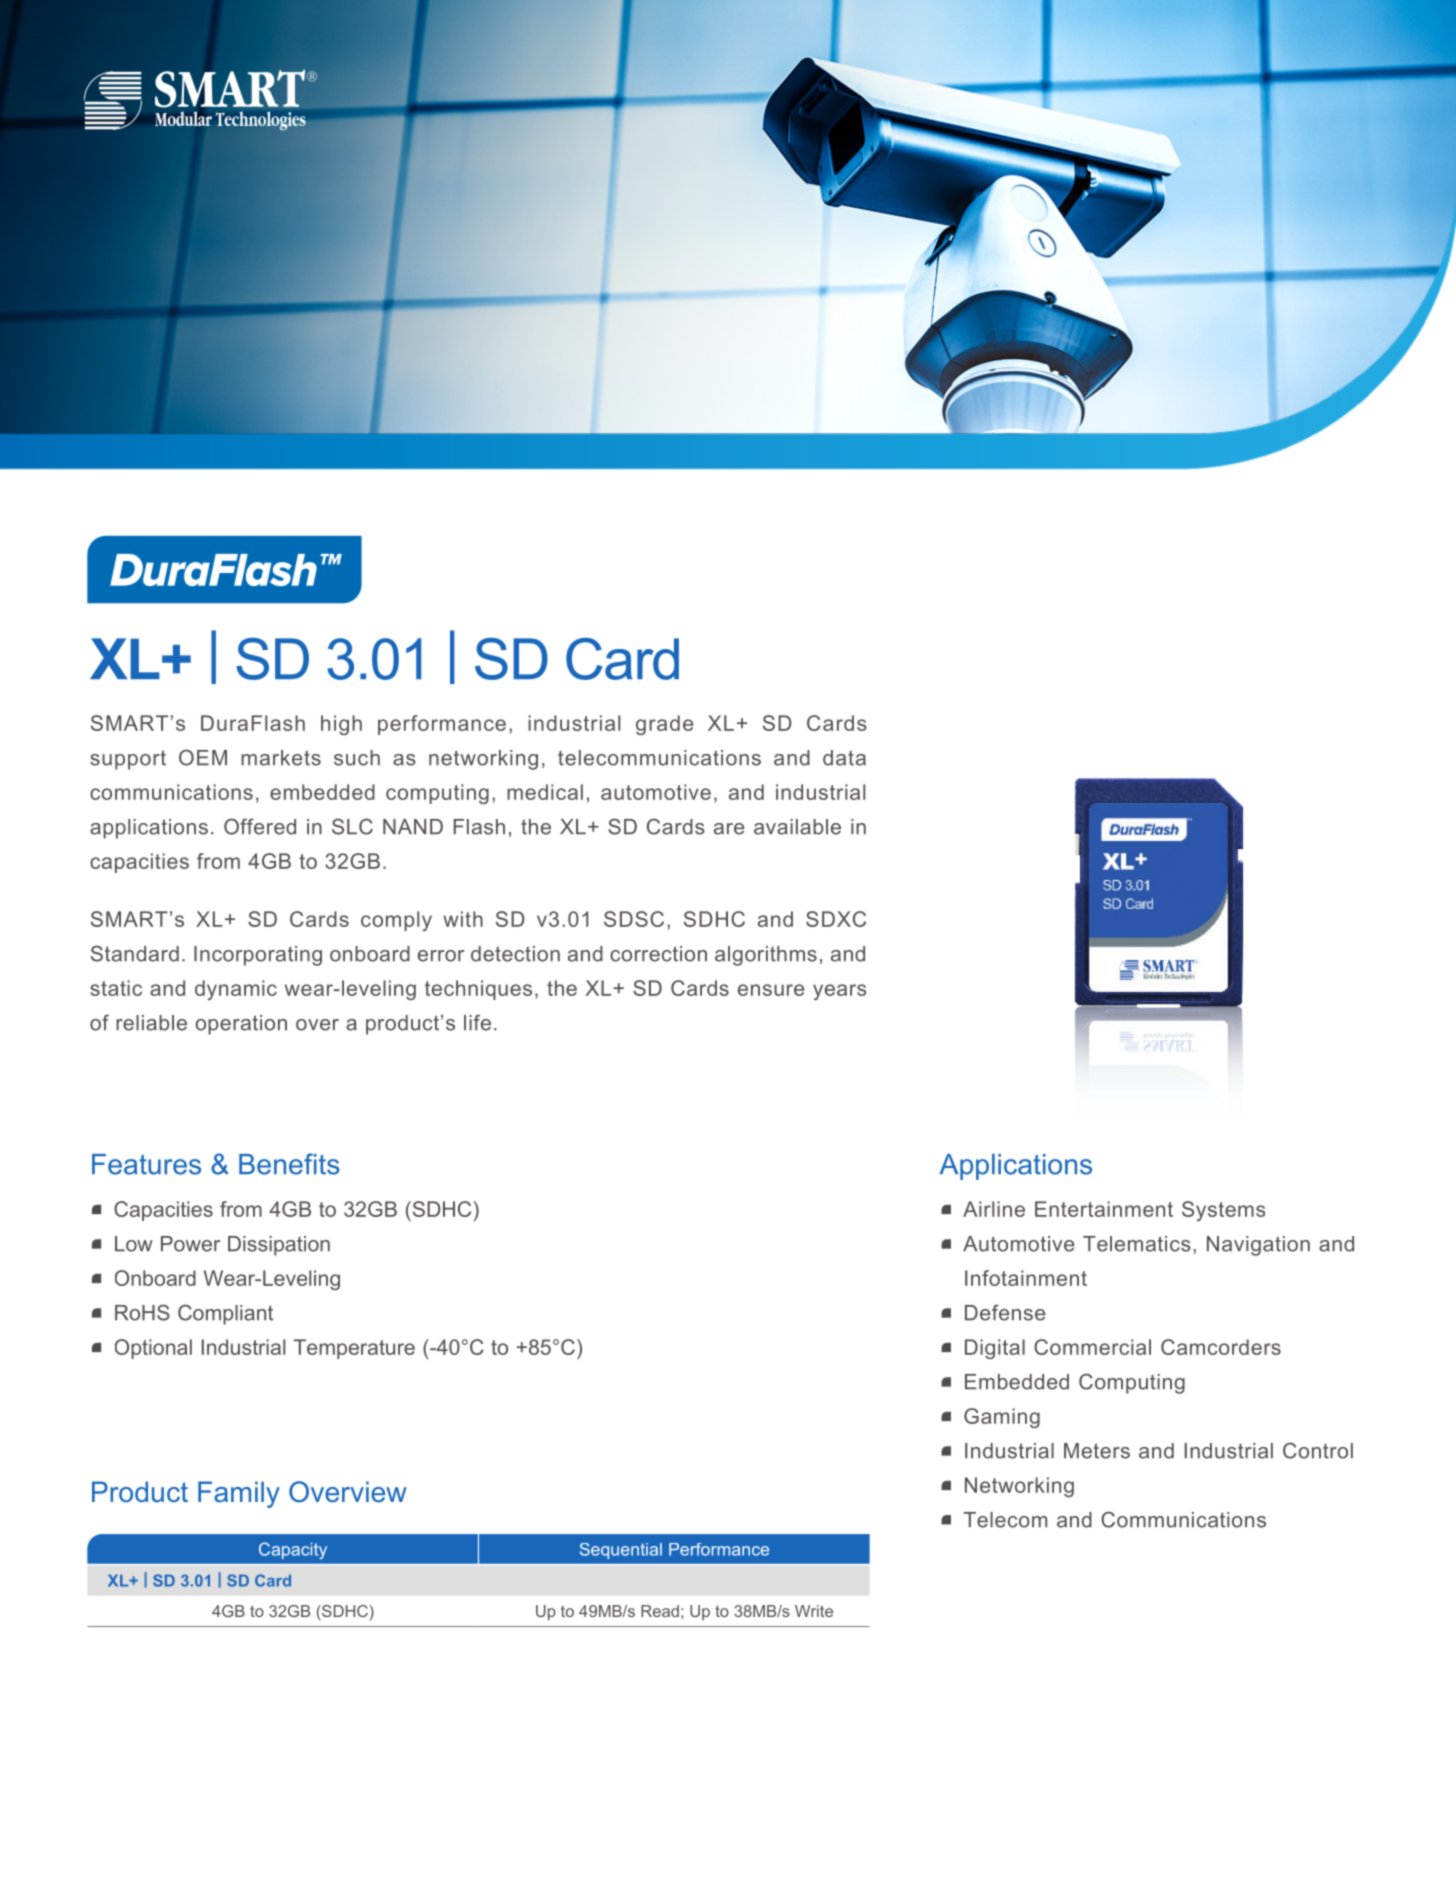 Image resolution: width=1456 pixels, height=1884 pixels. I want to click on Read, so click(660, 1611).
